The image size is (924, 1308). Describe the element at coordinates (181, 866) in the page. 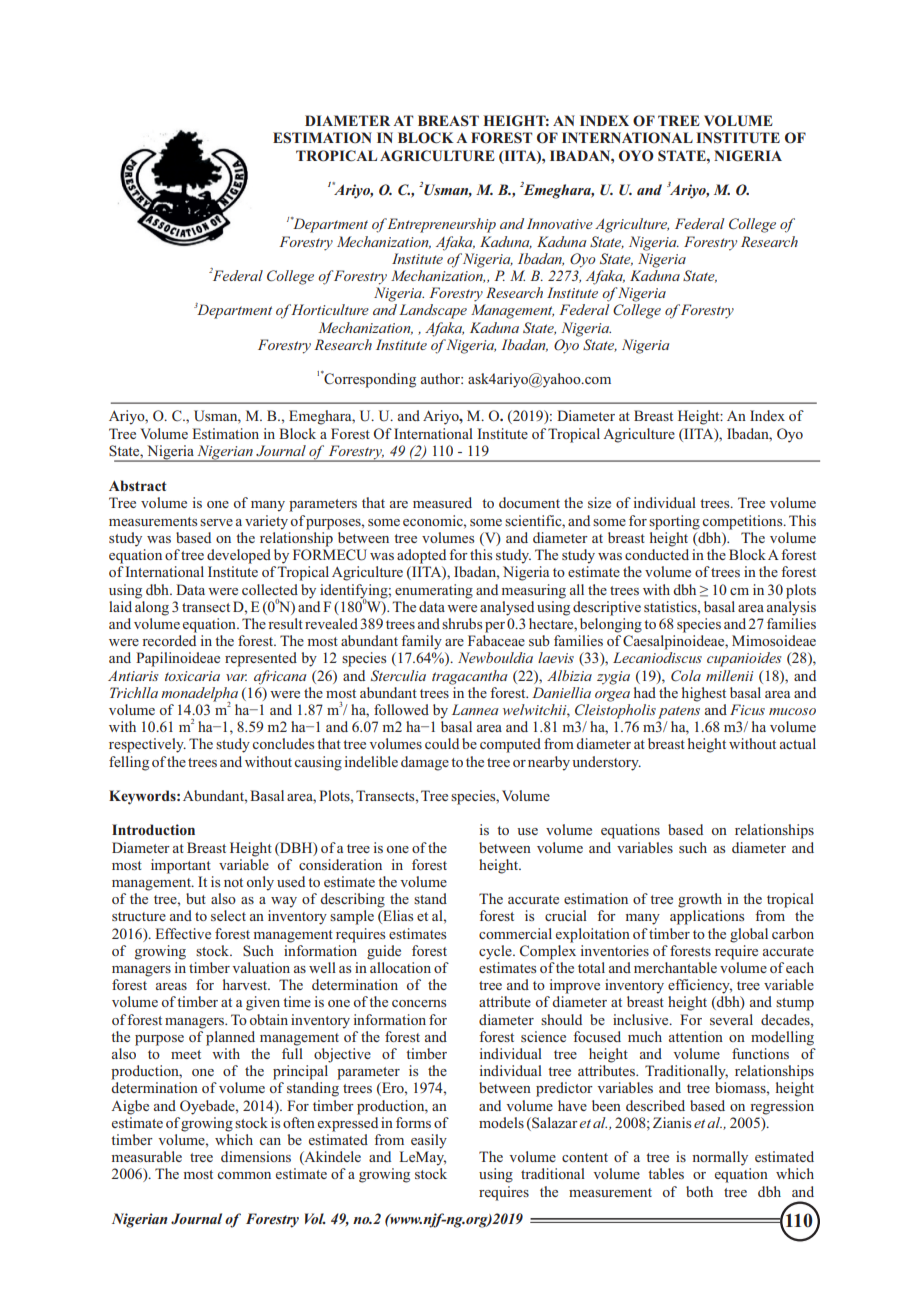

I see `important` at that location.
